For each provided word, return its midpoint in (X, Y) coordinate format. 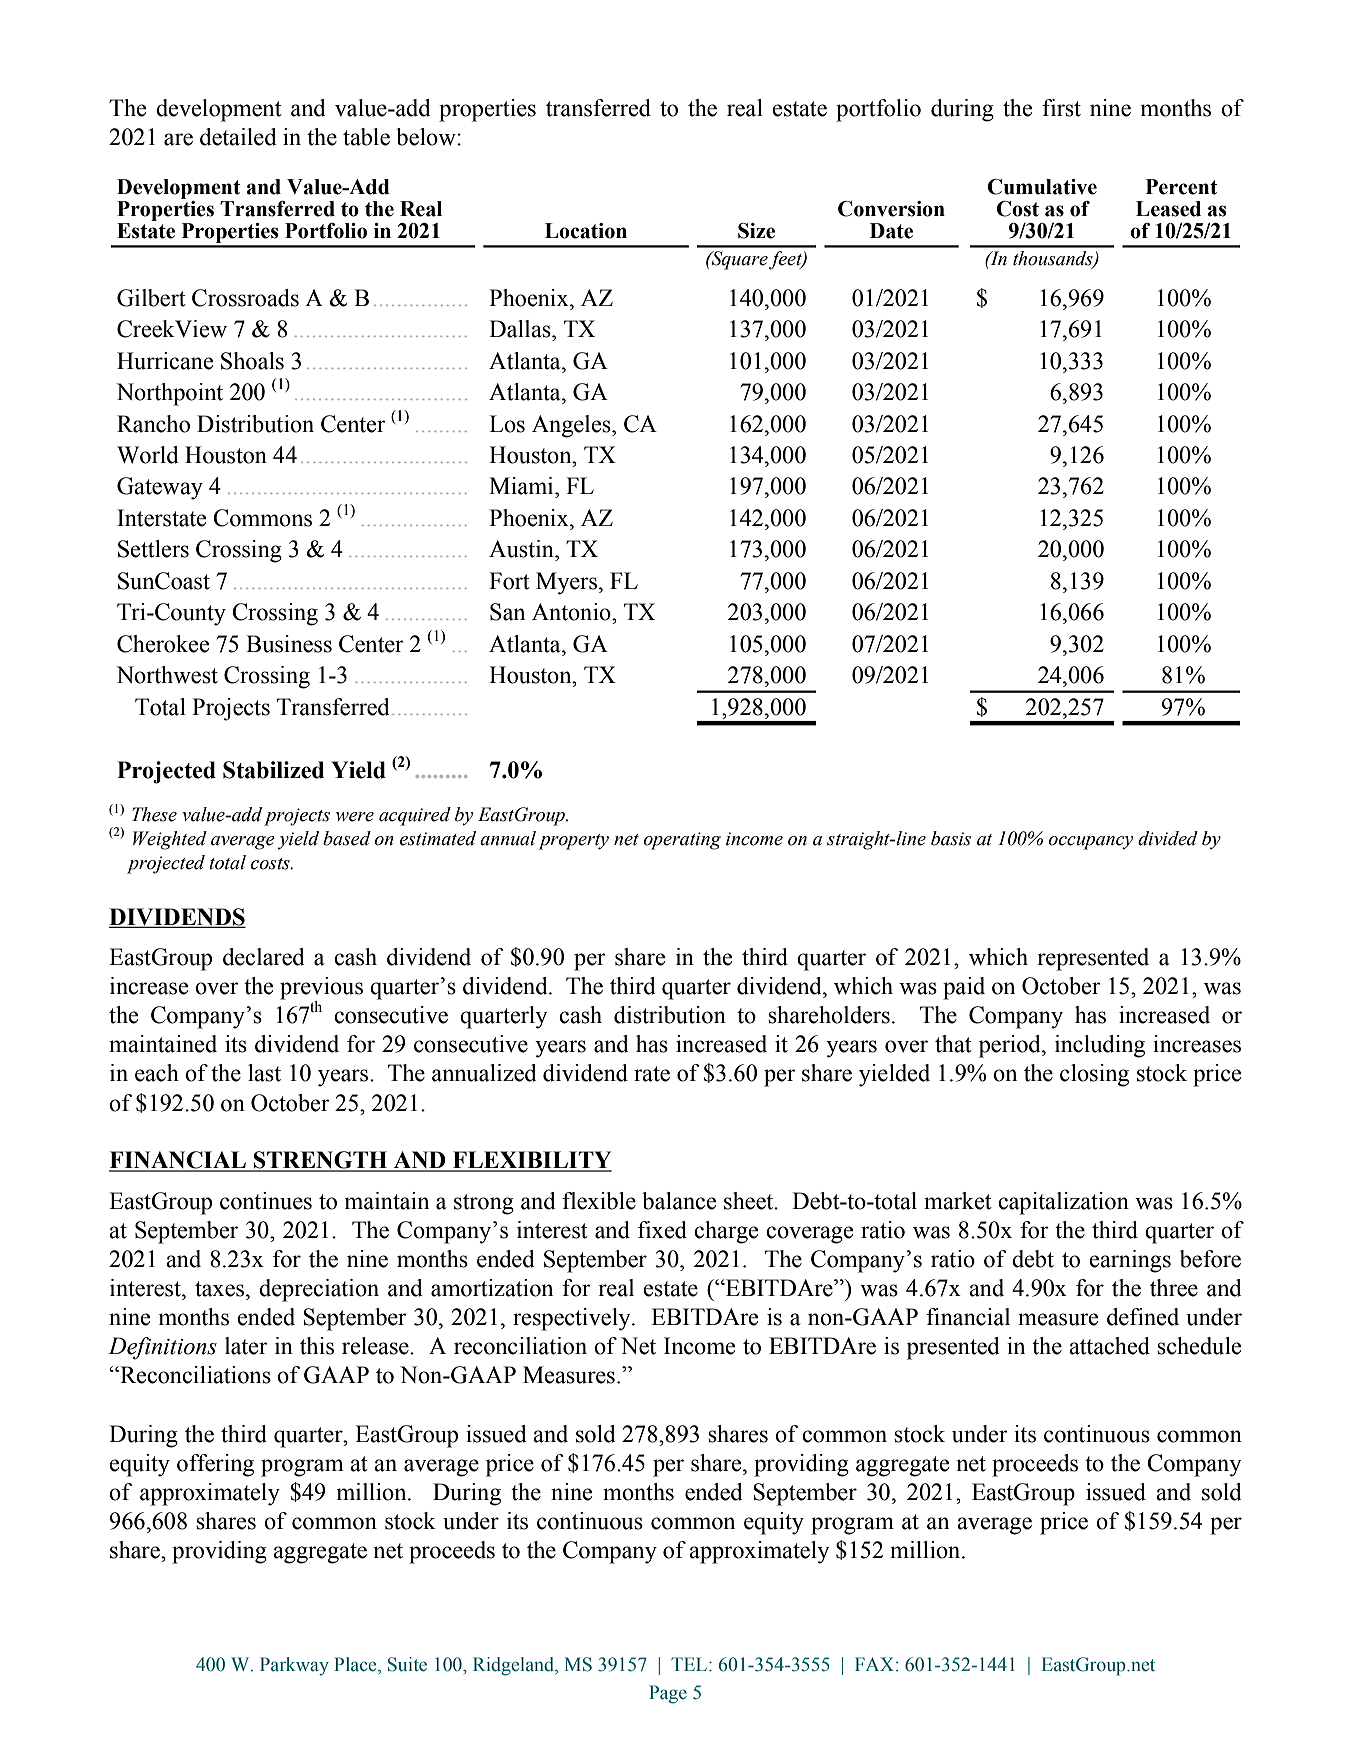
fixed (662, 1230)
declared (264, 957)
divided (1168, 838)
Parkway (294, 1666)
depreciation (319, 1290)
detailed (238, 137)
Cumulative (1042, 187)
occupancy (1091, 843)
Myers (566, 583)
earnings (1130, 1261)
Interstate (161, 518)
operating (682, 841)
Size (756, 231)
